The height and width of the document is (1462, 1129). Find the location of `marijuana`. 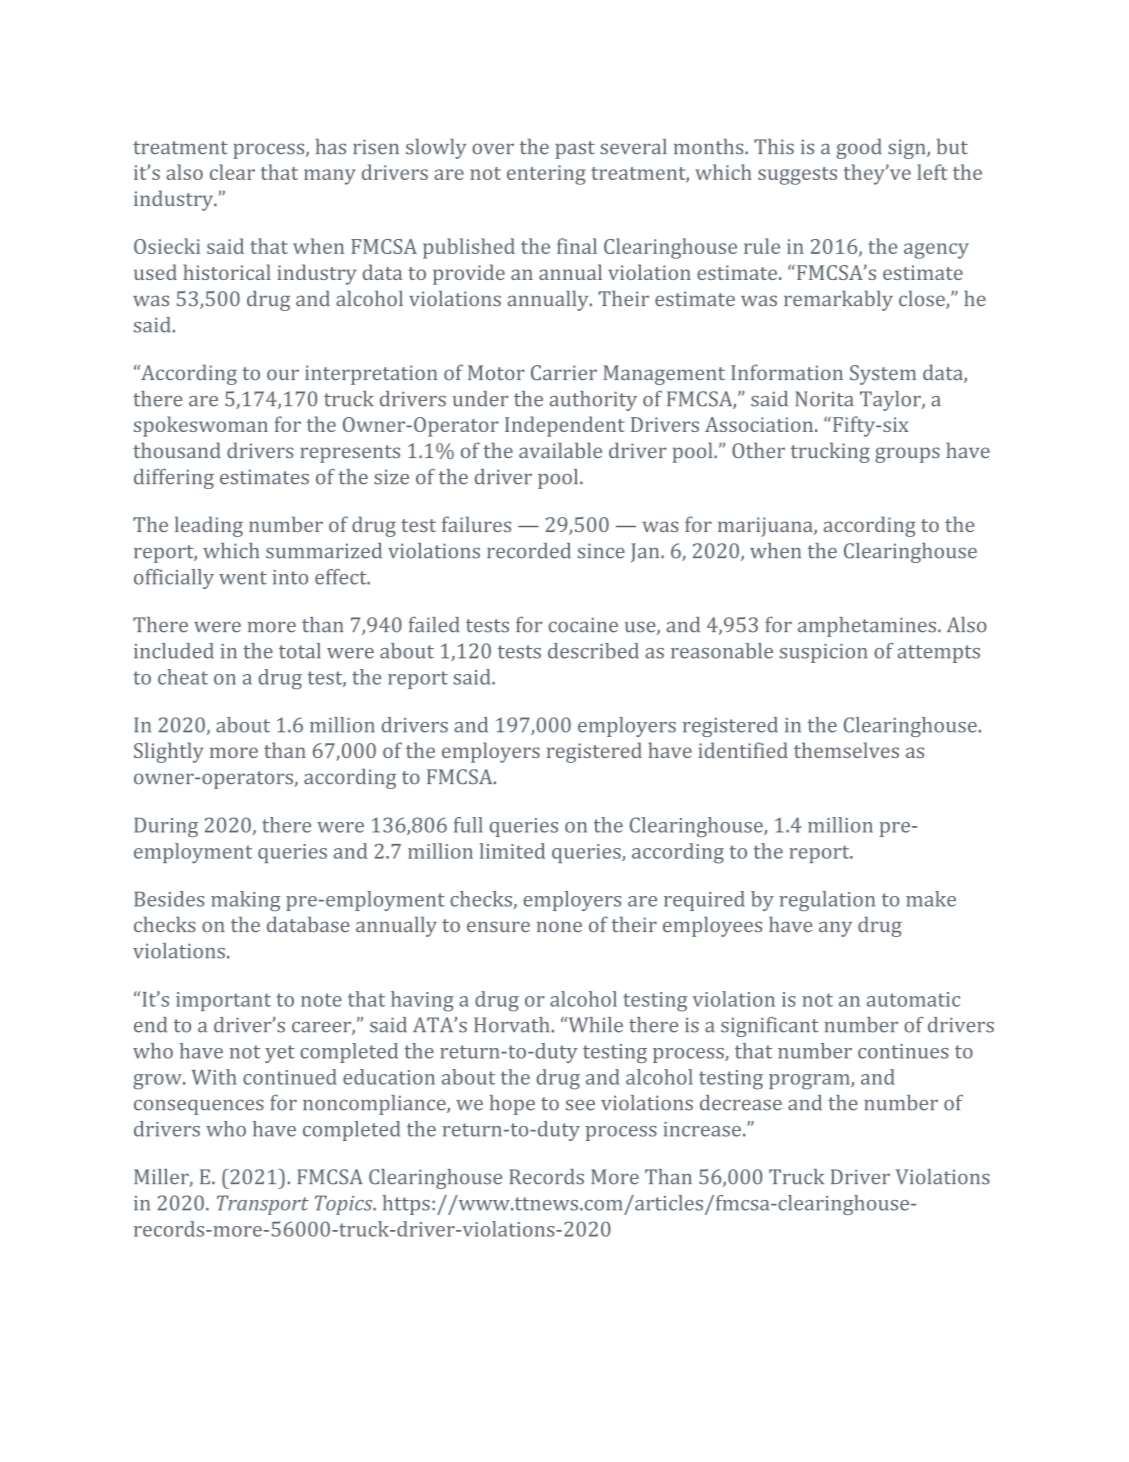

marijuana is located at coordinates (766, 527).
